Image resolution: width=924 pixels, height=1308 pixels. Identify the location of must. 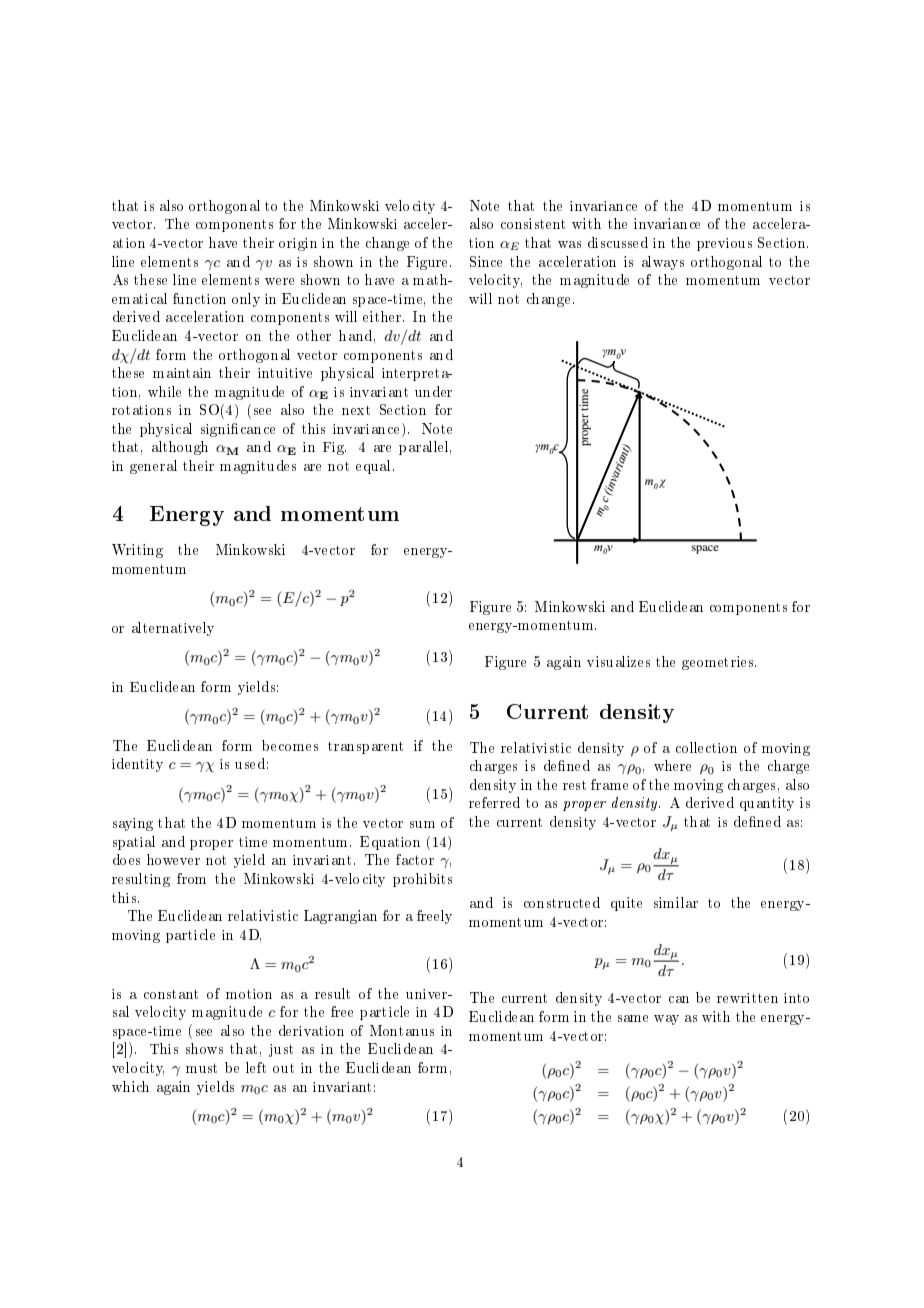
(201, 1068).
